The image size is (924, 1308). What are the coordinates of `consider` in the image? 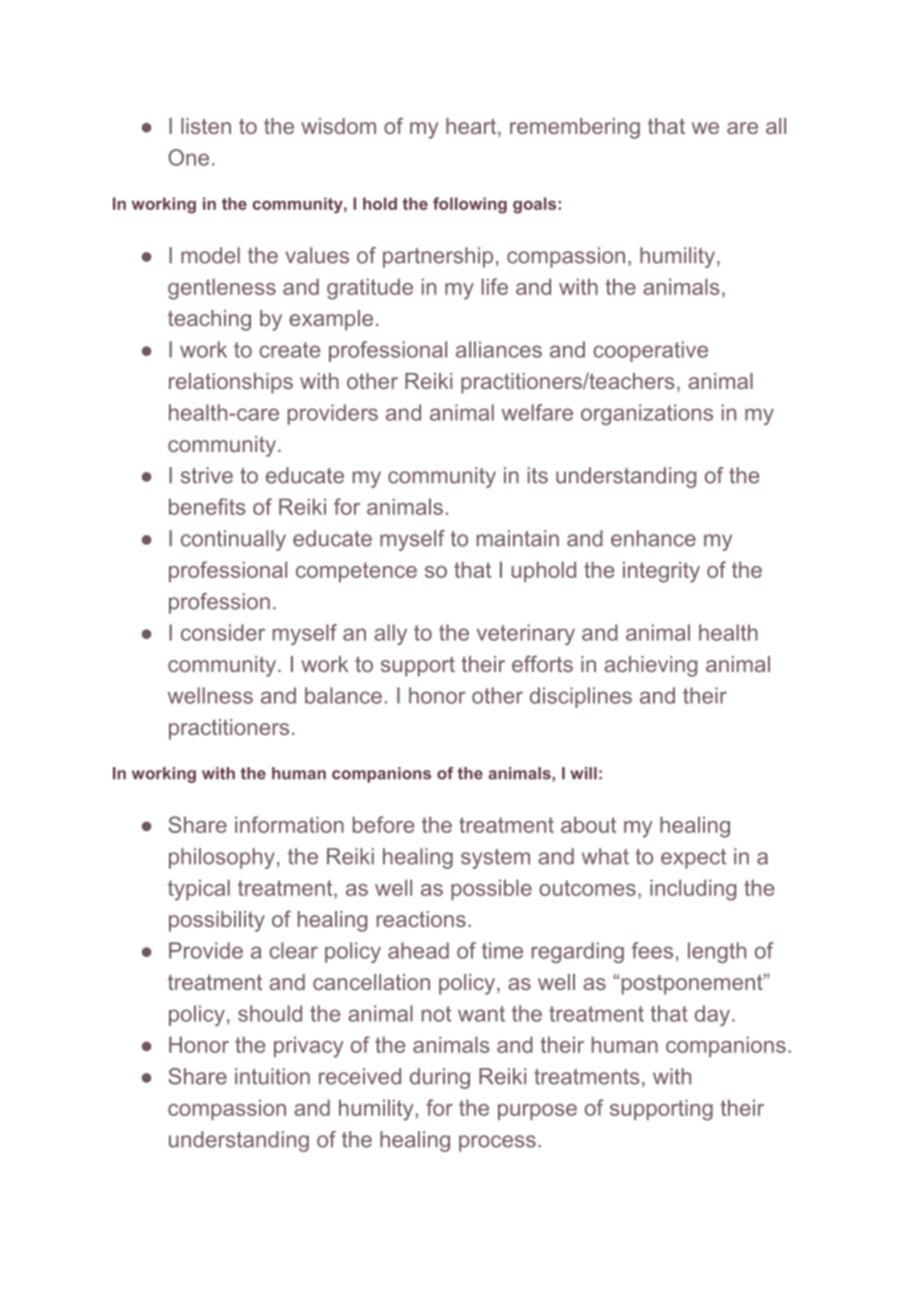 It's located at (223, 632).
